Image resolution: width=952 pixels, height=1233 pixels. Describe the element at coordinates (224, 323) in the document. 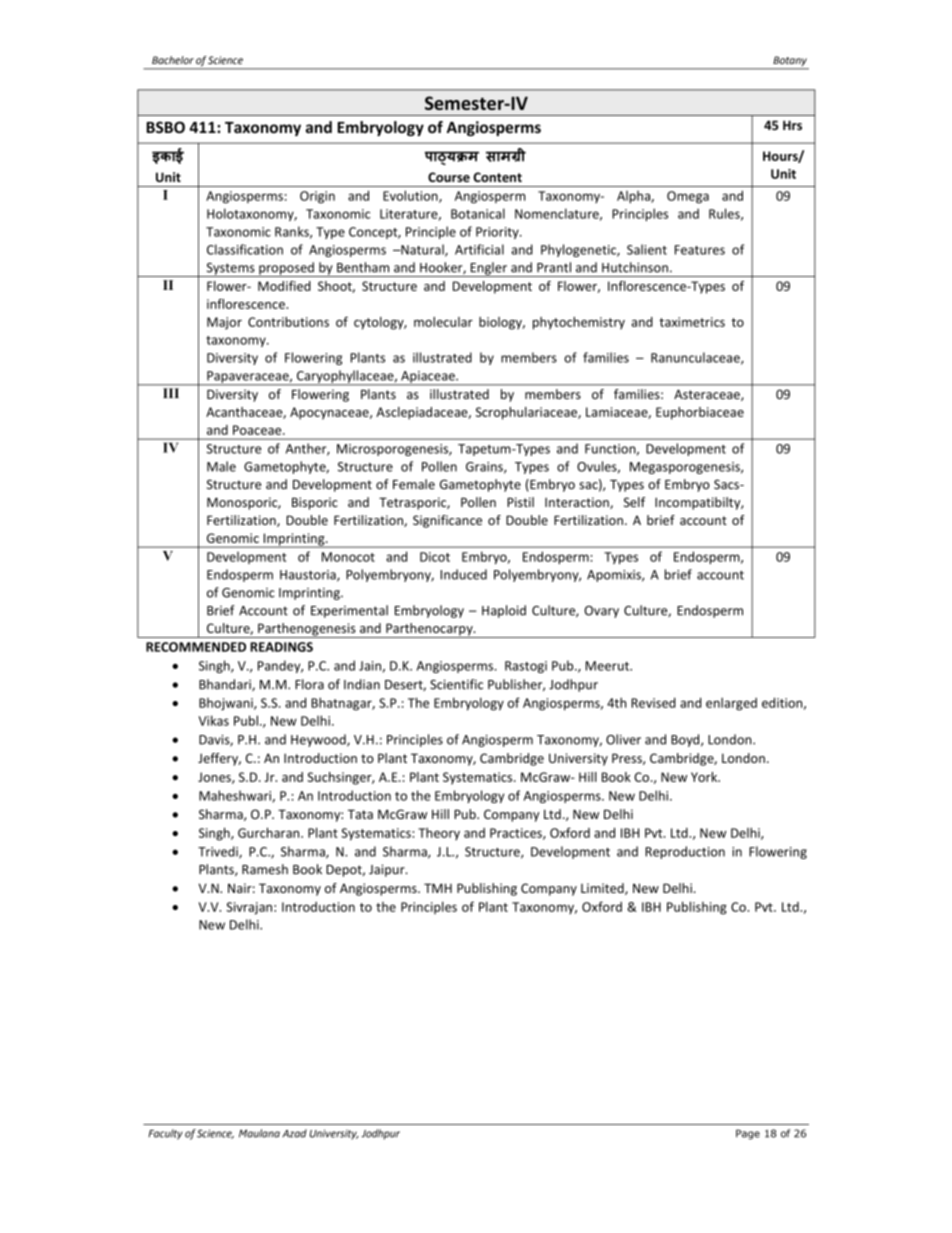

I see `Major` at that location.
